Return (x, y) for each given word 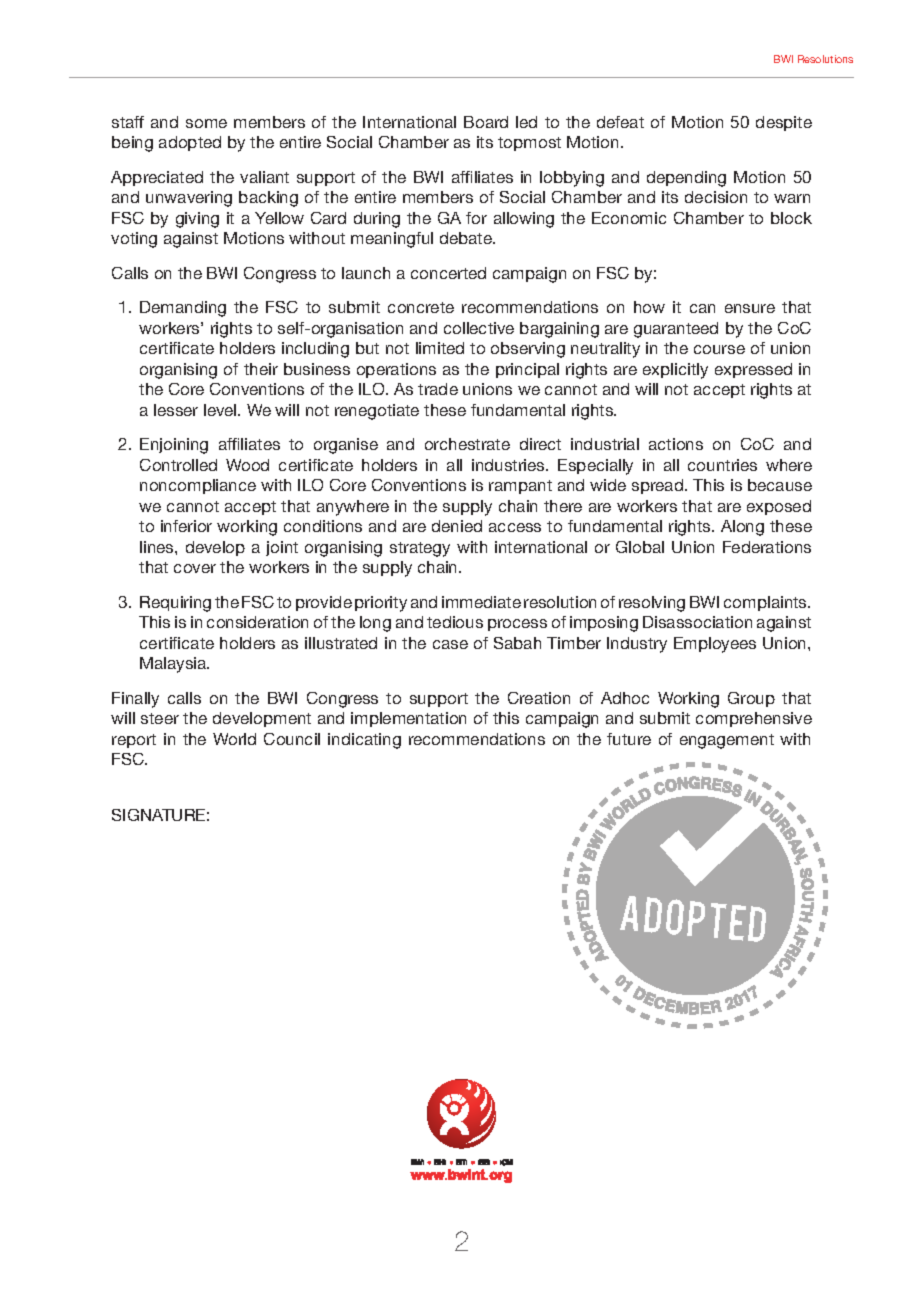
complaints (766, 603)
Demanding (183, 309)
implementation (408, 719)
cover (195, 568)
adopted (190, 143)
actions (676, 444)
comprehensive (754, 719)
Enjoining (174, 446)
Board (486, 122)
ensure (750, 308)
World (234, 739)
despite (784, 123)
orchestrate (467, 444)
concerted (448, 273)
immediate (481, 602)
